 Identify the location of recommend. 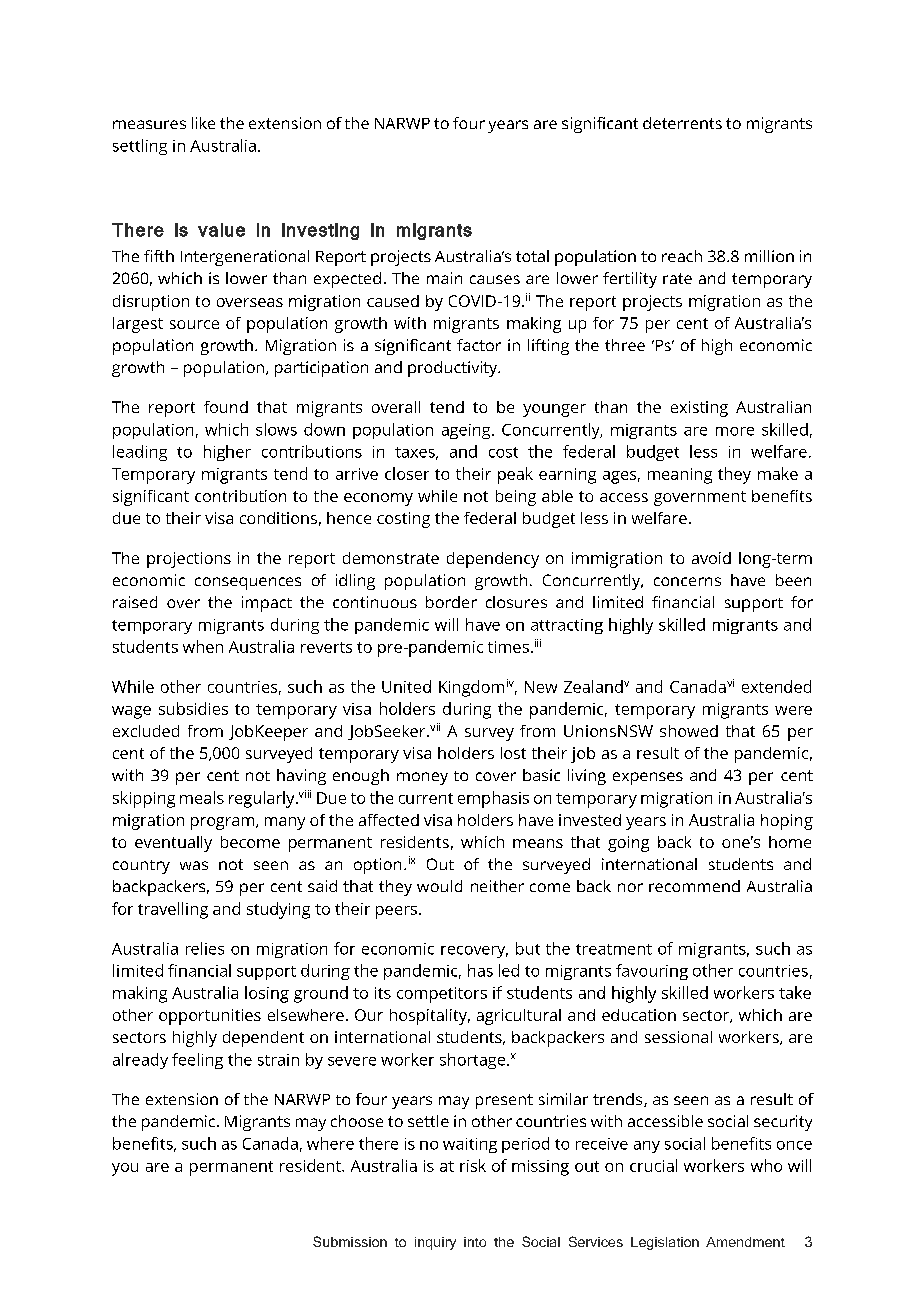
(694, 886).
